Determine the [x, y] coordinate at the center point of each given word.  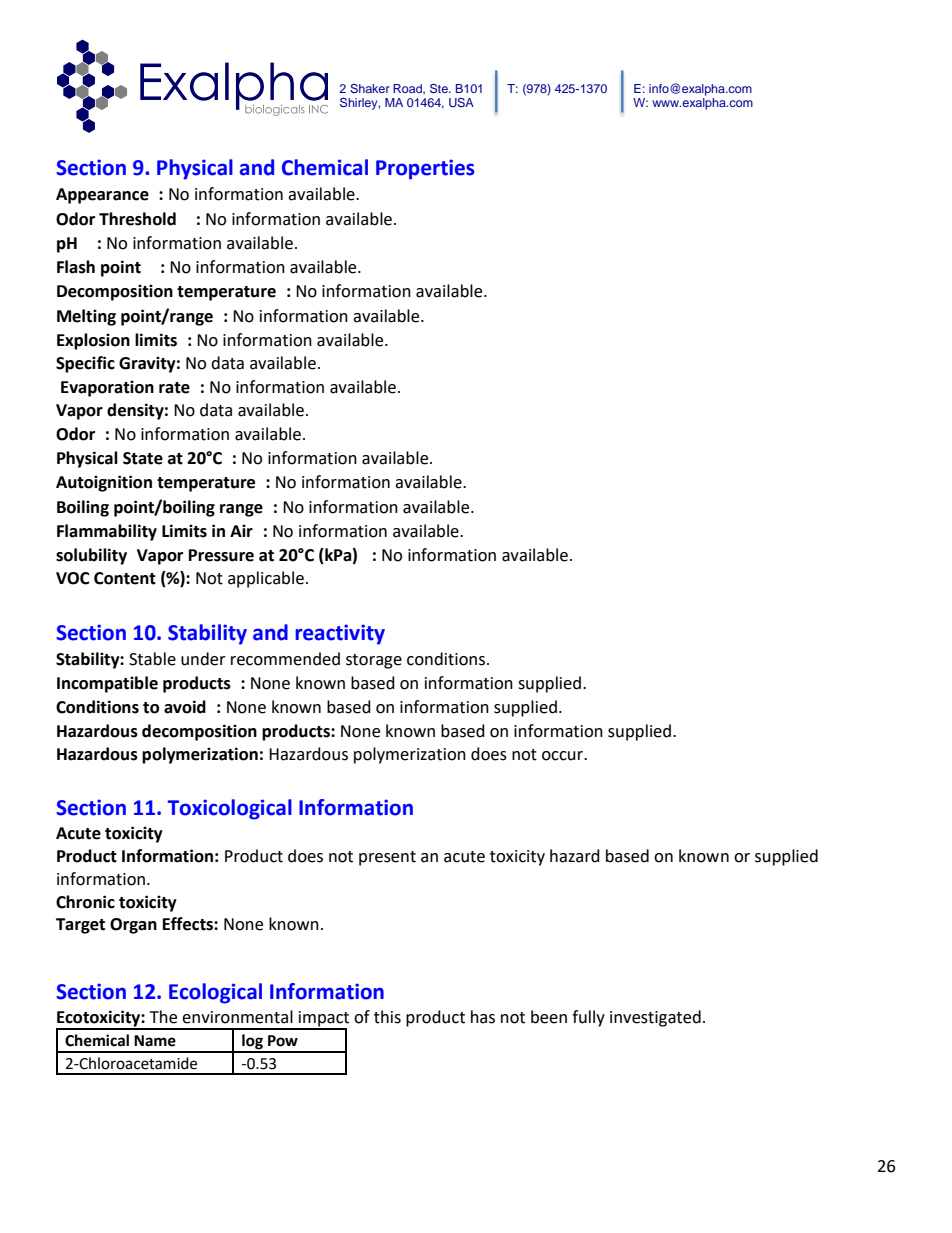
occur [564, 756]
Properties [425, 169]
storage [374, 661]
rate [174, 388]
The [163, 1017]
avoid [185, 707]
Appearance [102, 196]
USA [461, 102]
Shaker [370, 88]
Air [241, 530]
